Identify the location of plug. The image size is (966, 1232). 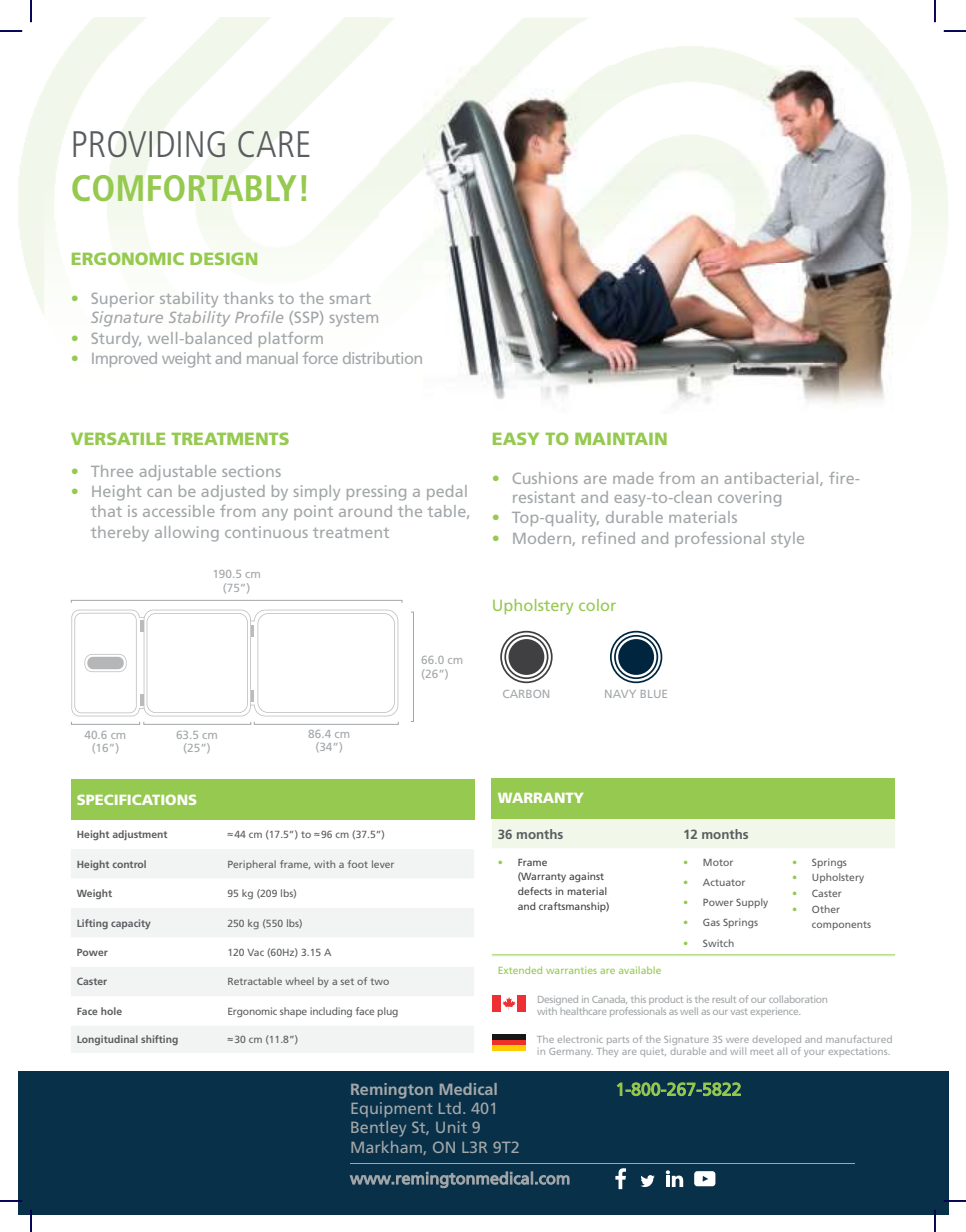
(388, 1012).
